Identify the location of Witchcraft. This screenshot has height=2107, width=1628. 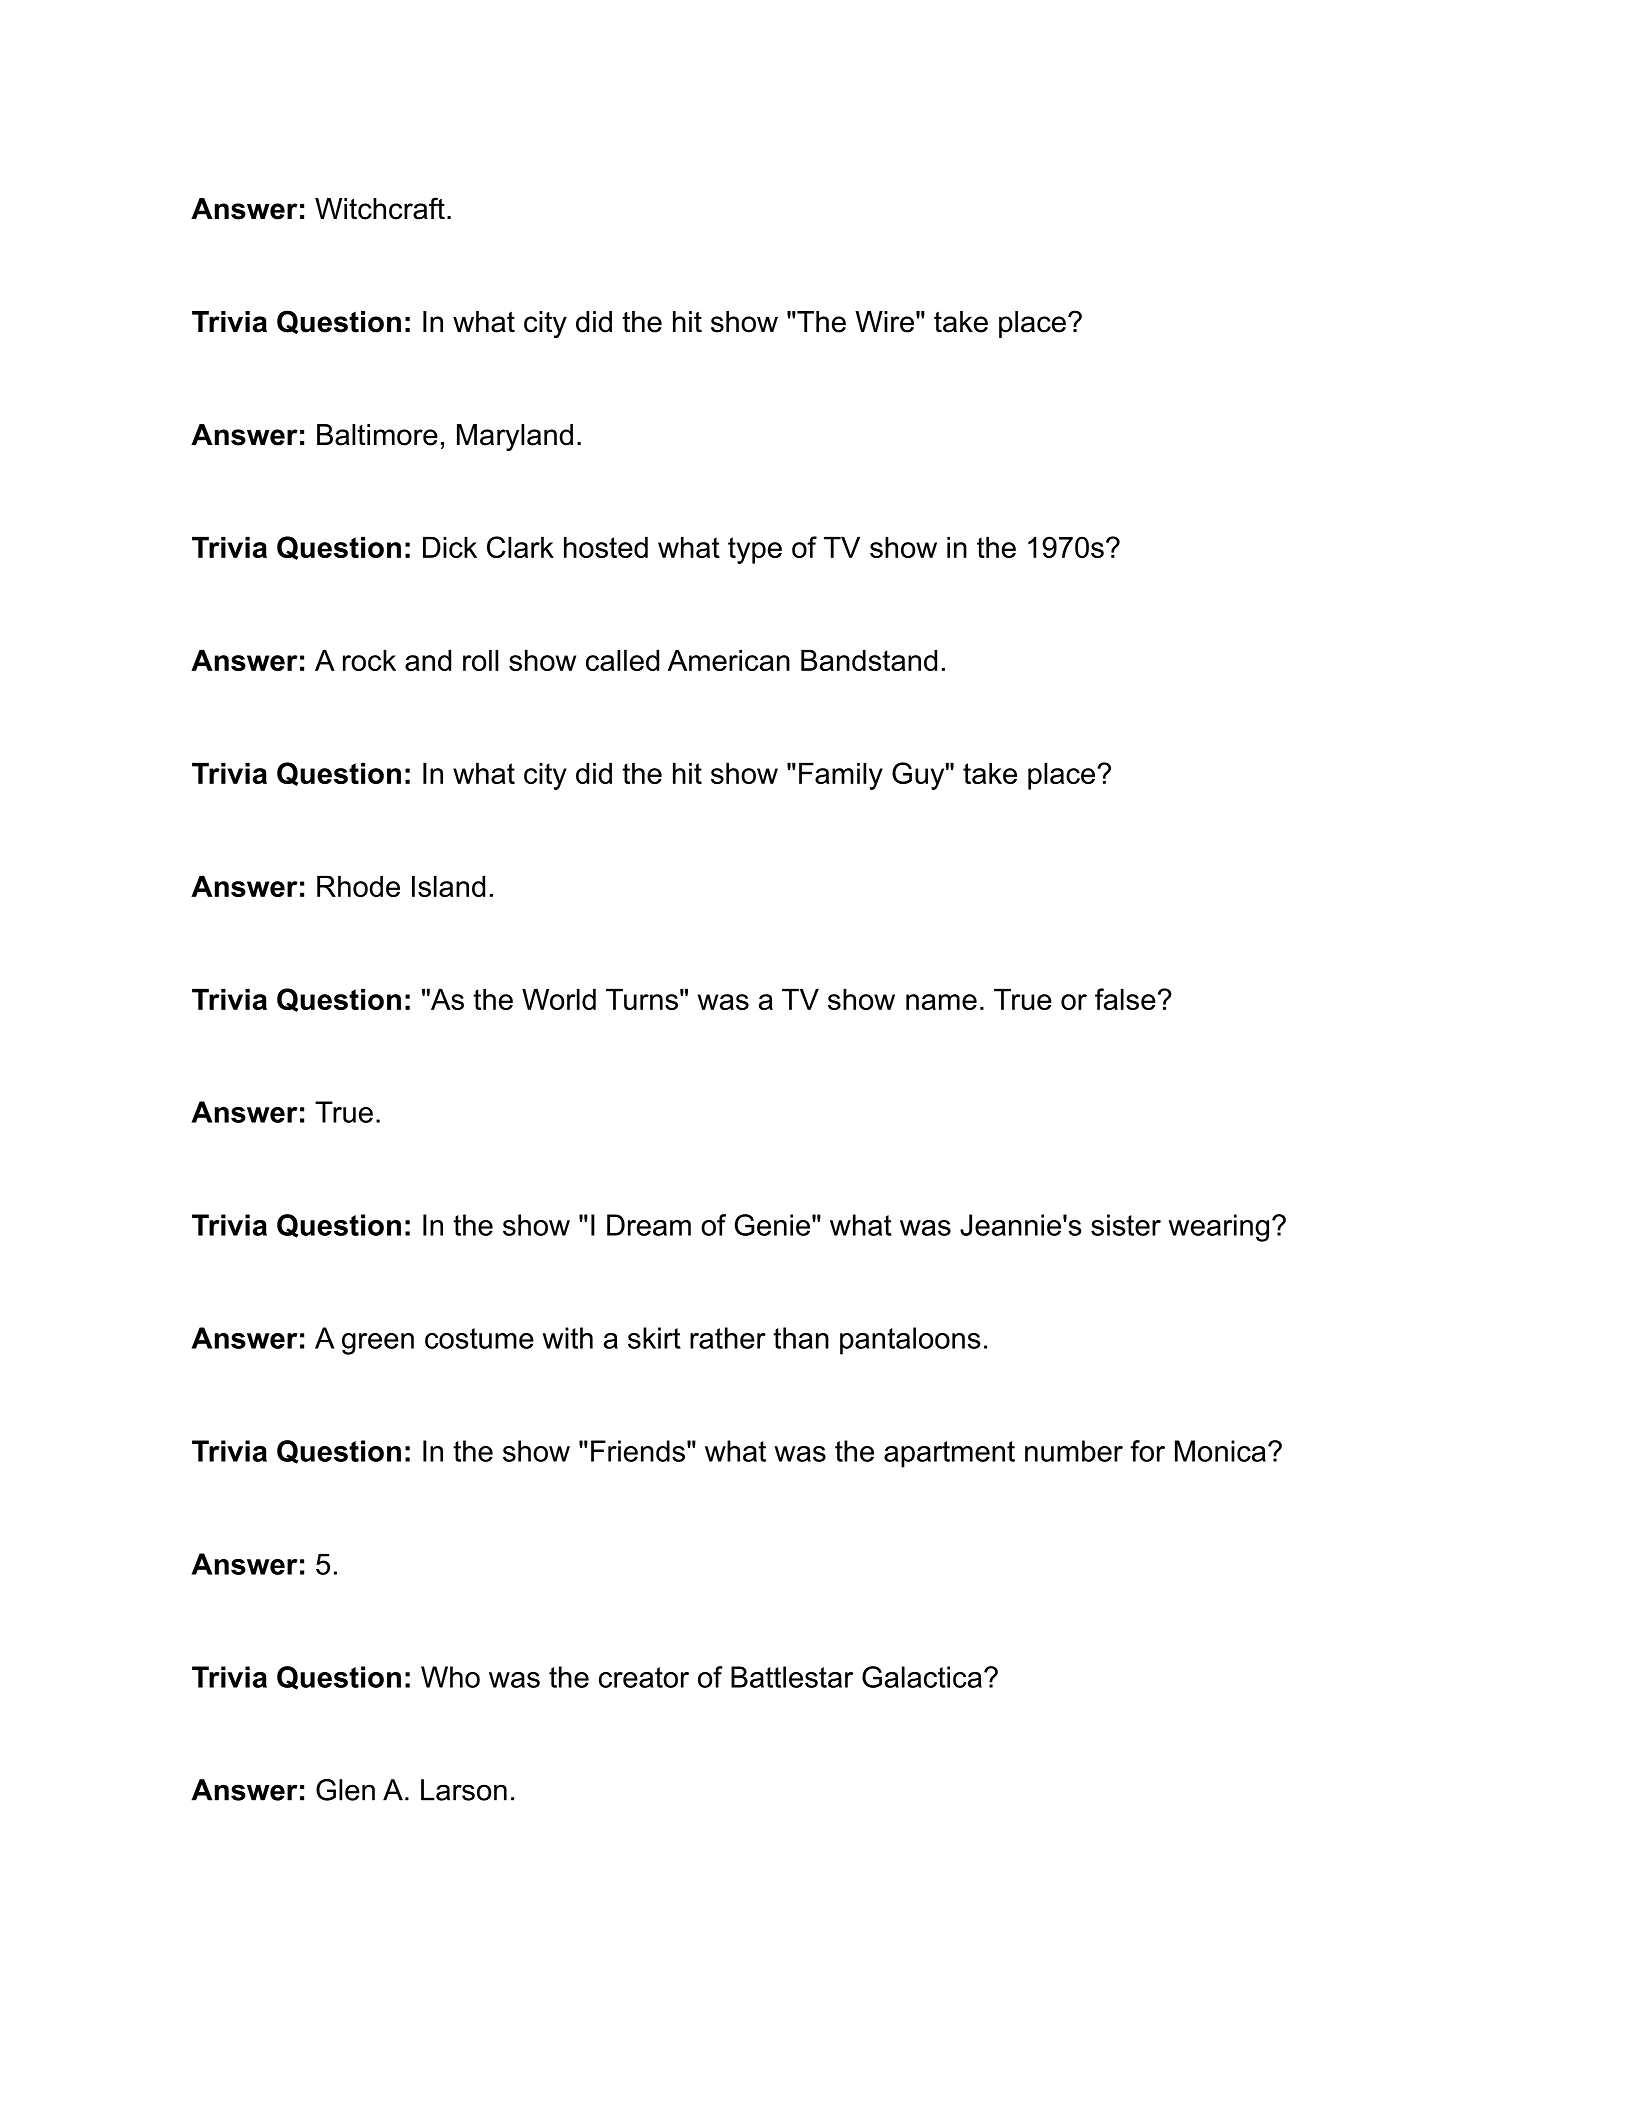
(380, 208).
